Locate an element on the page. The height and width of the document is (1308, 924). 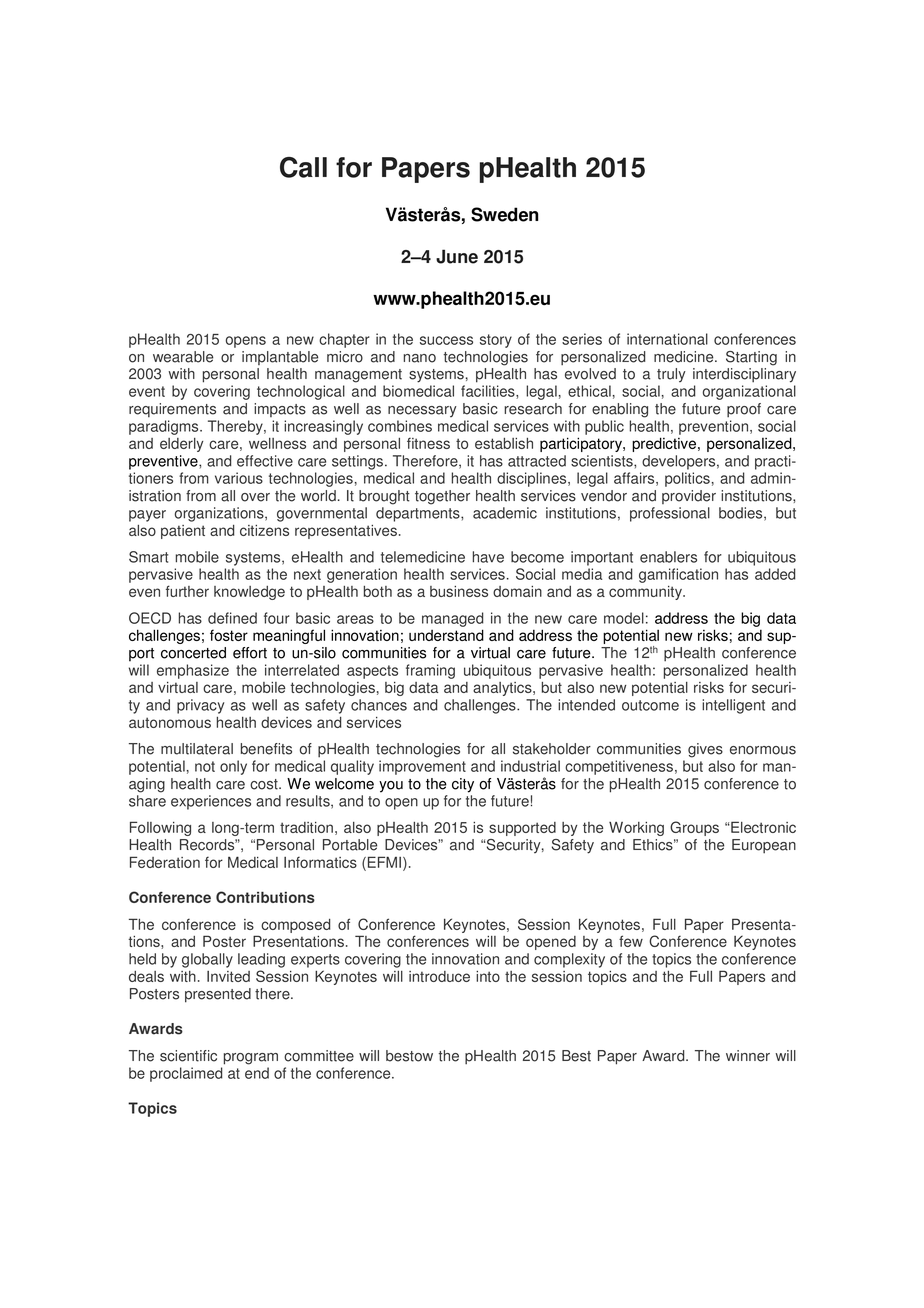
defined is located at coordinates (232, 618).
